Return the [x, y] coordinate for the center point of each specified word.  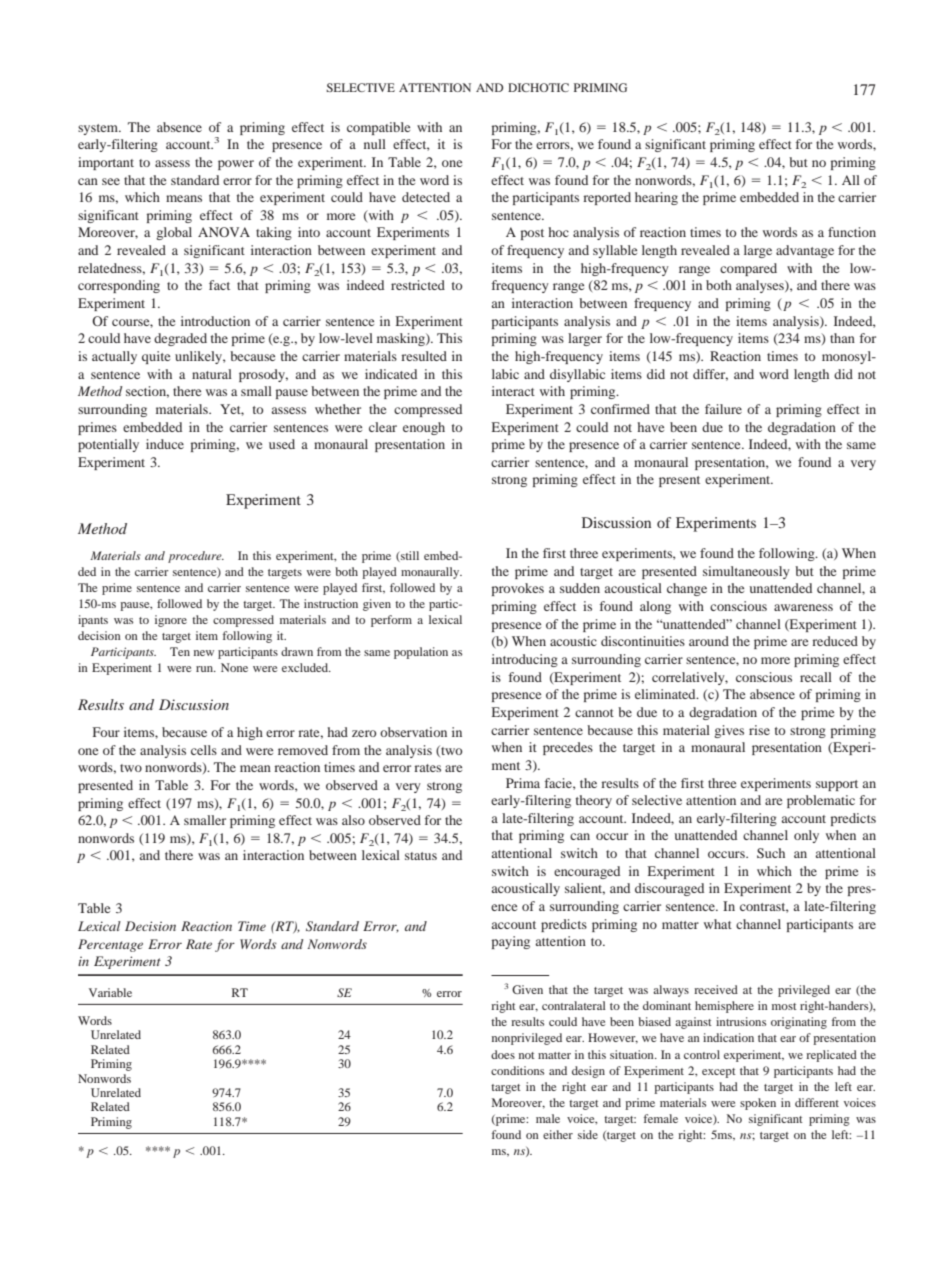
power [236, 165]
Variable [110, 992]
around [709, 641]
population [421, 653]
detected [426, 197]
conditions [517, 1070]
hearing [656, 198]
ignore [171, 621]
